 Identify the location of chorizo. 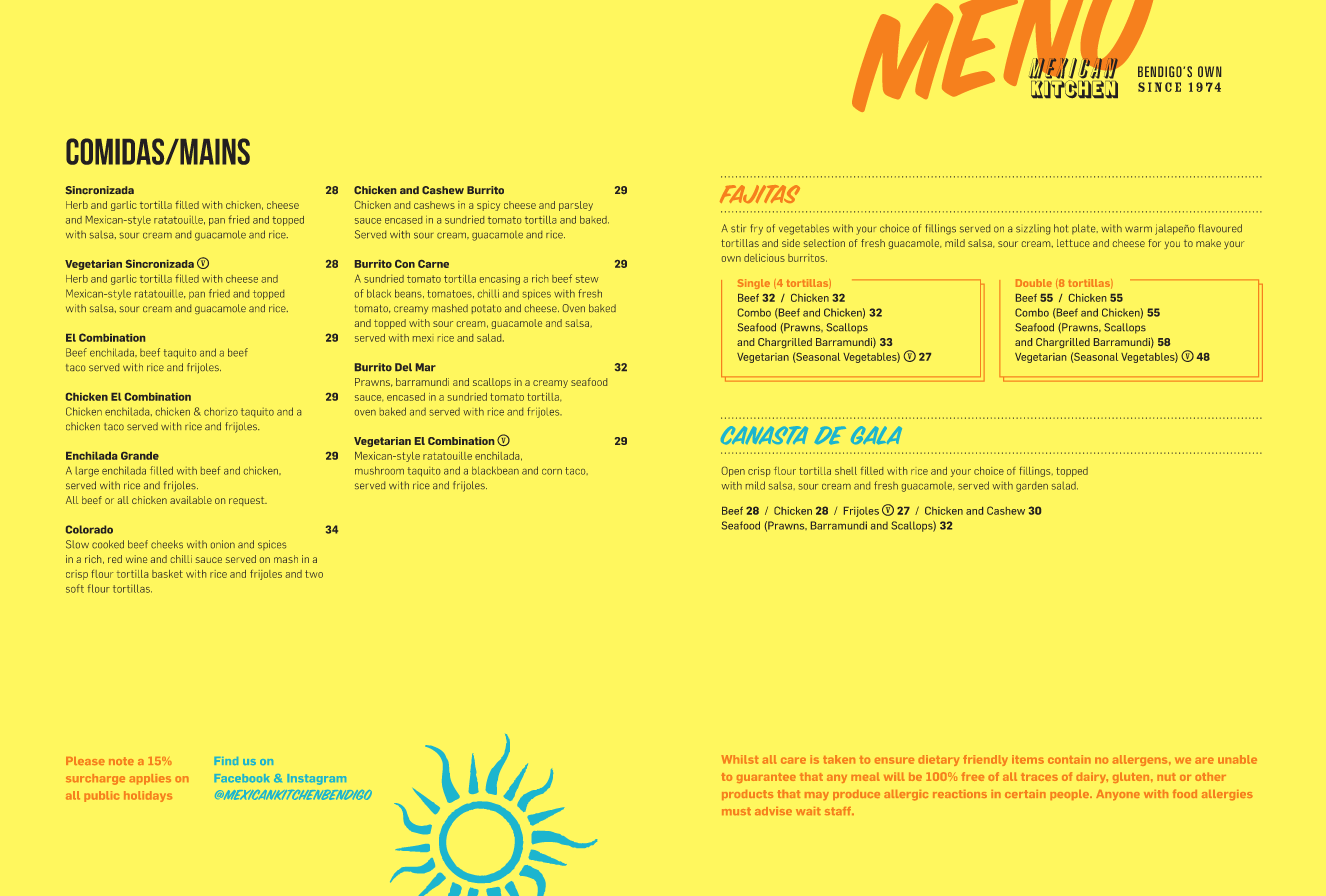
(221, 411).
